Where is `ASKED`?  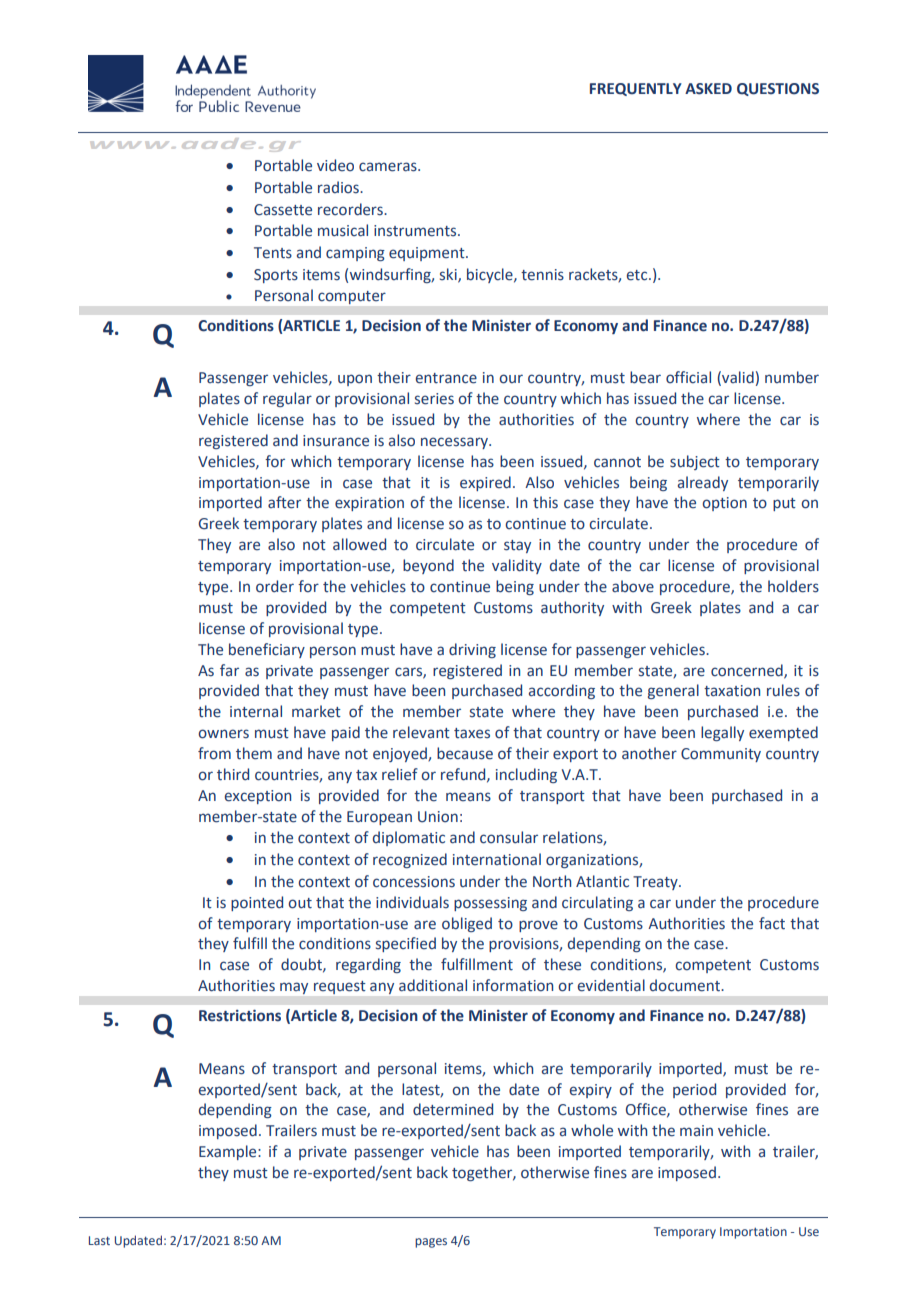 ASKED is located at coordinates (708, 89).
